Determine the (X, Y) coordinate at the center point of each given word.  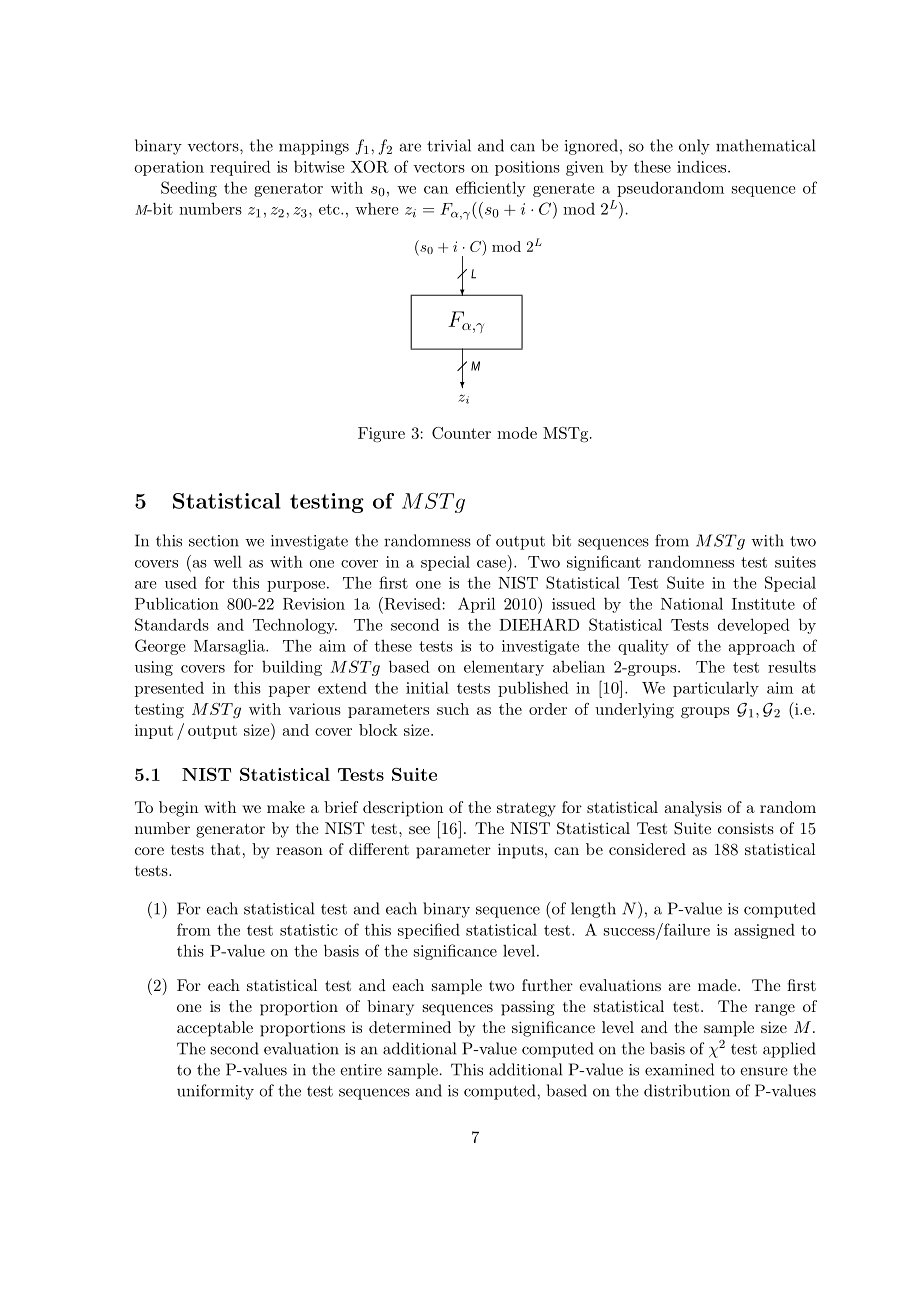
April (476, 605)
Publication (177, 603)
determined (410, 1027)
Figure (381, 435)
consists (746, 828)
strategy (526, 809)
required (240, 168)
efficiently (491, 189)
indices (703, 167)
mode (517, 433)
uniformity (215, 1092)
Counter (461, 433)
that (225, 849)
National (692, 604)
